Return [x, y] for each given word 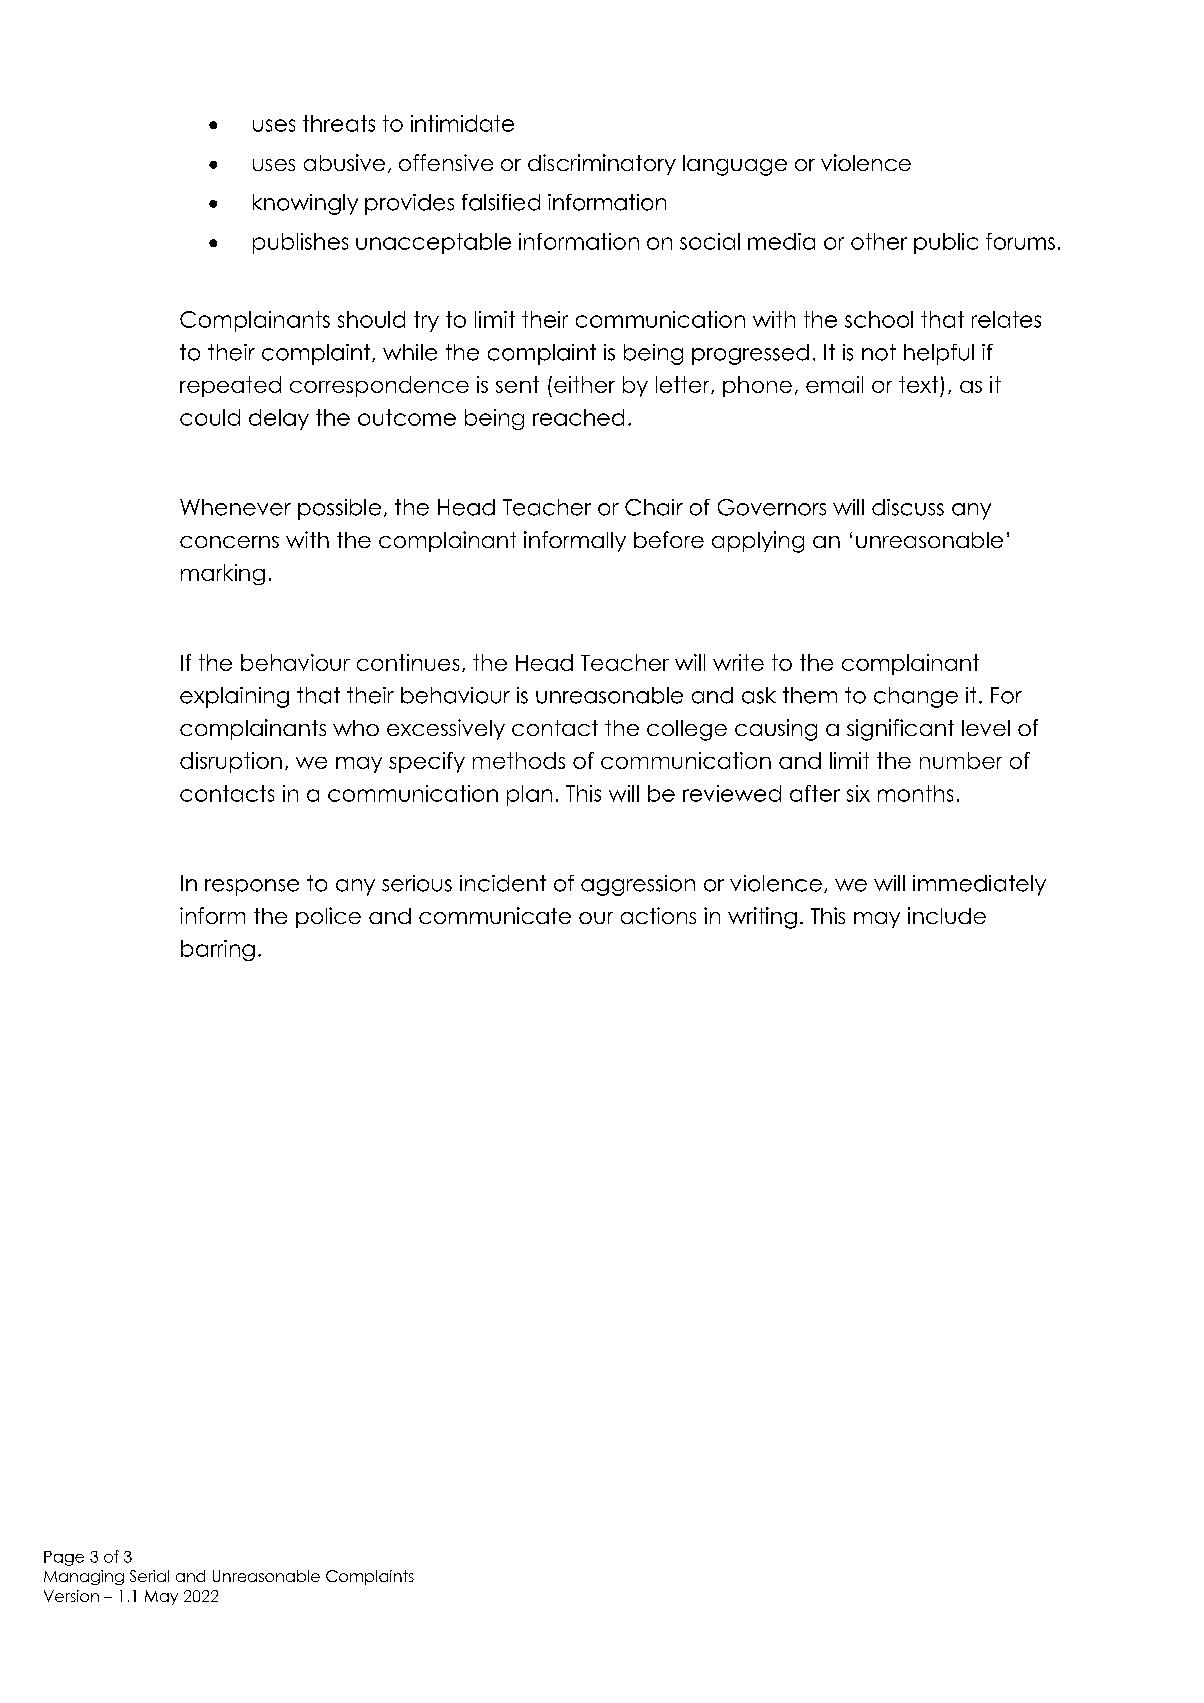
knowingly [305, 204]
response [252, 887]
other [879, 241]
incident [503, 883]
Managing [84, 1577]
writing [762, 918]
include [947, 915]
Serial [149, 1576]
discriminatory [602, 164]
